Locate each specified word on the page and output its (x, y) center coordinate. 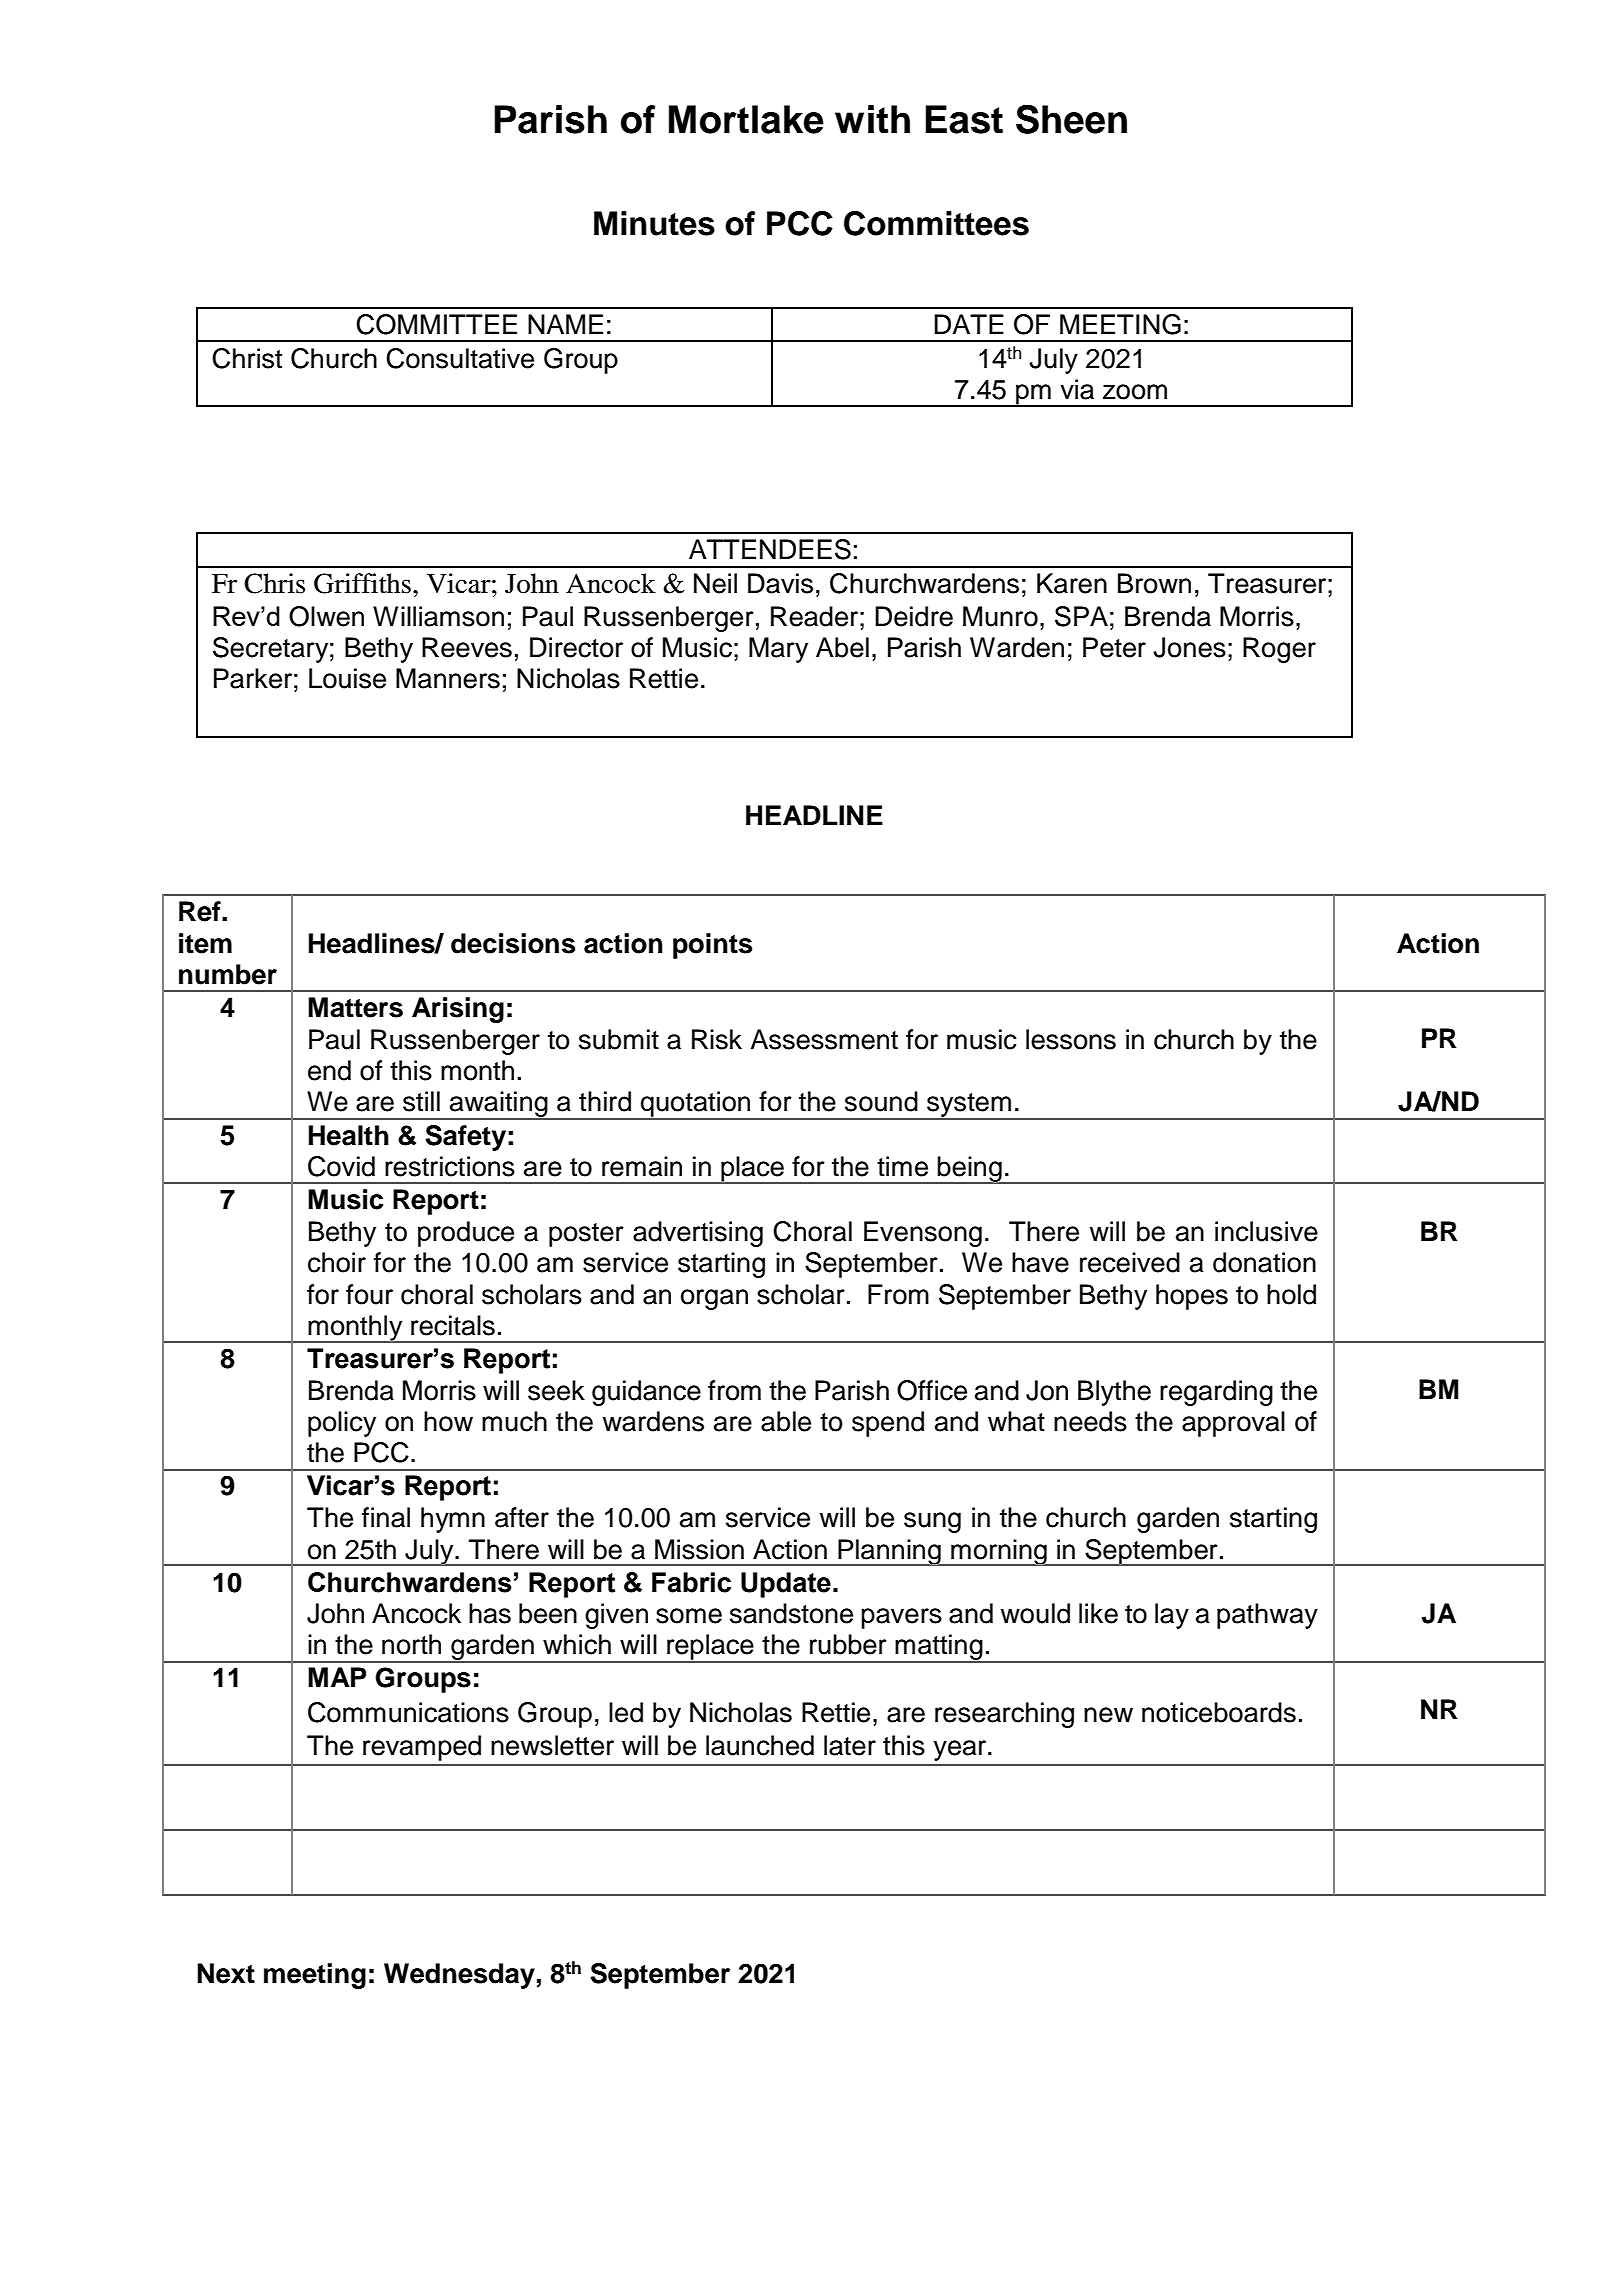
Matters (355, 1007)
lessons (1071, 1039)
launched (760, 1745)
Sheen (1071, 119)
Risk (717, 1039)
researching (1004, 1715)
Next (226, 1973)
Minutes (654, 223)
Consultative (460, 358)
